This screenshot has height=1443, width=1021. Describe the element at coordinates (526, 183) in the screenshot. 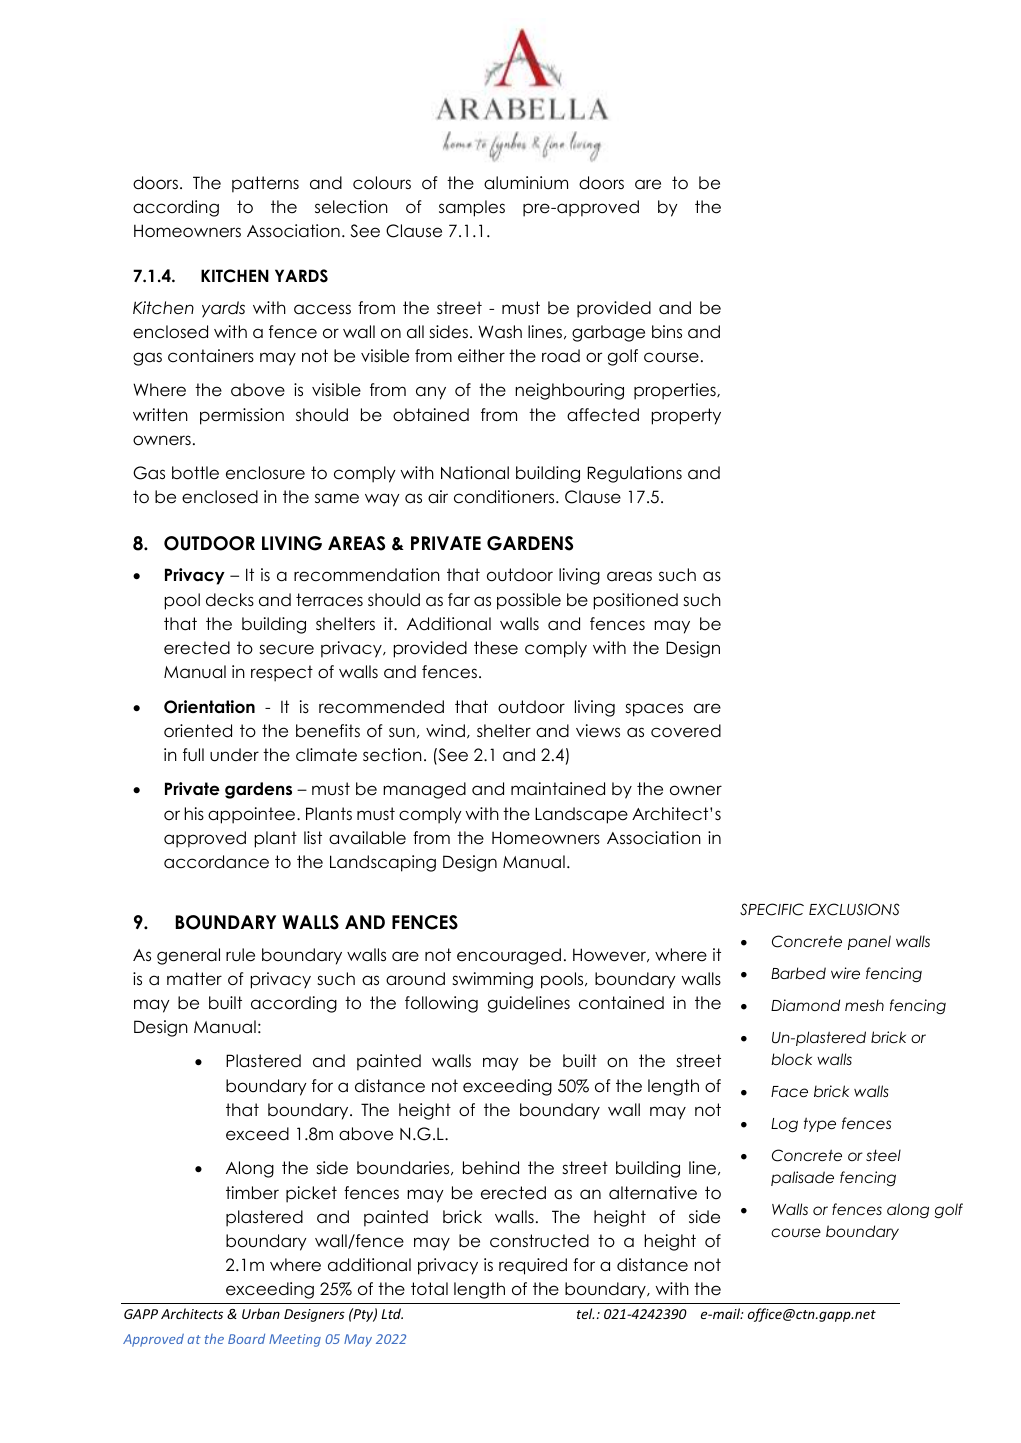

I see `aluminium` at that location.
